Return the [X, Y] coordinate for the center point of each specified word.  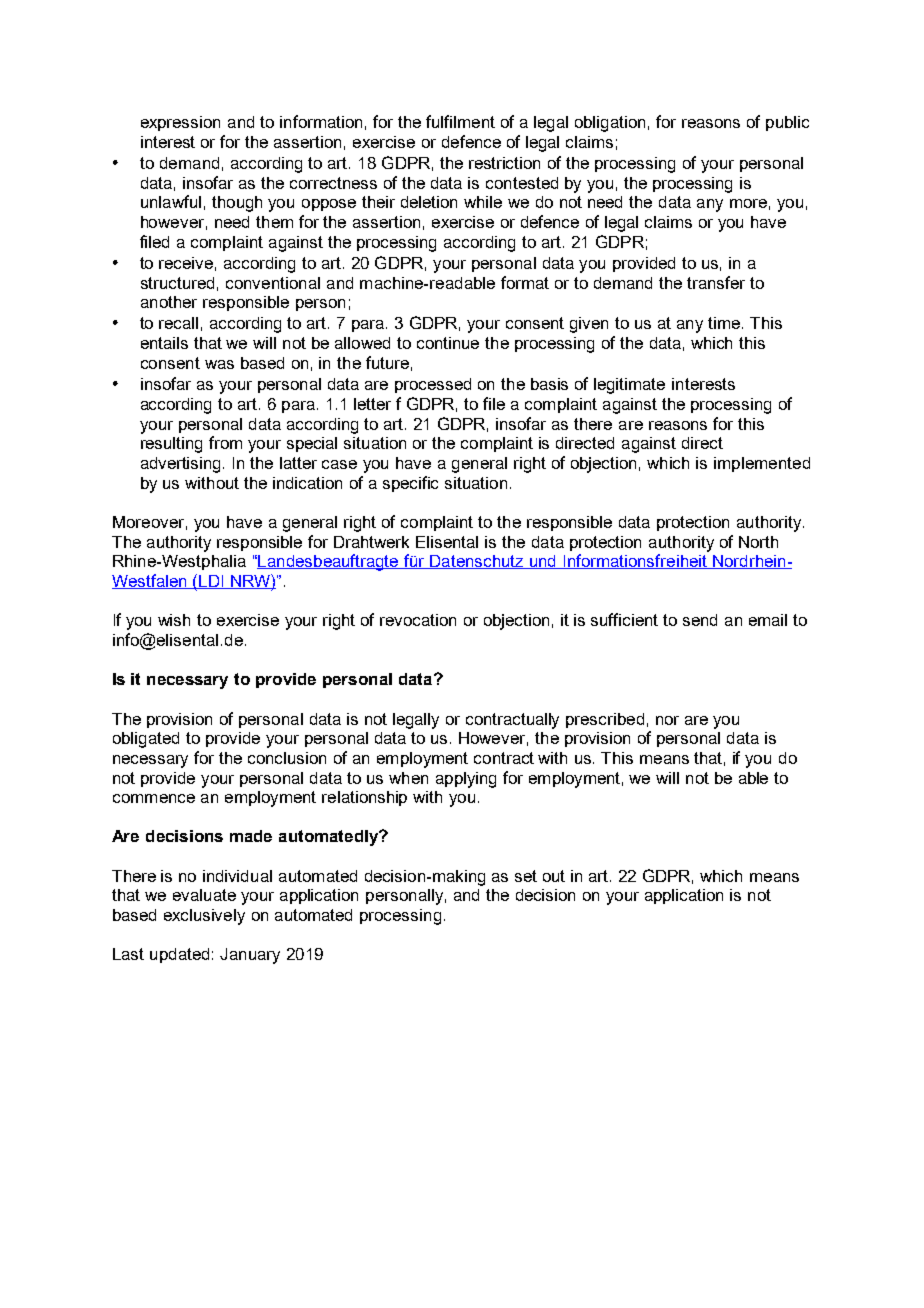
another [169, 302]
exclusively [204, 917]
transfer [716, 282]
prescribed [605, 720]
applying [466, 780]
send [700, 620]
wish [174, 620]
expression [180, 123]
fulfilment [460, 121]
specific [410, 484]
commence [154, 798]
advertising [182, 465]
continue [448, 343]
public [787, 123]
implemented [762, 464]
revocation [418, 620]
